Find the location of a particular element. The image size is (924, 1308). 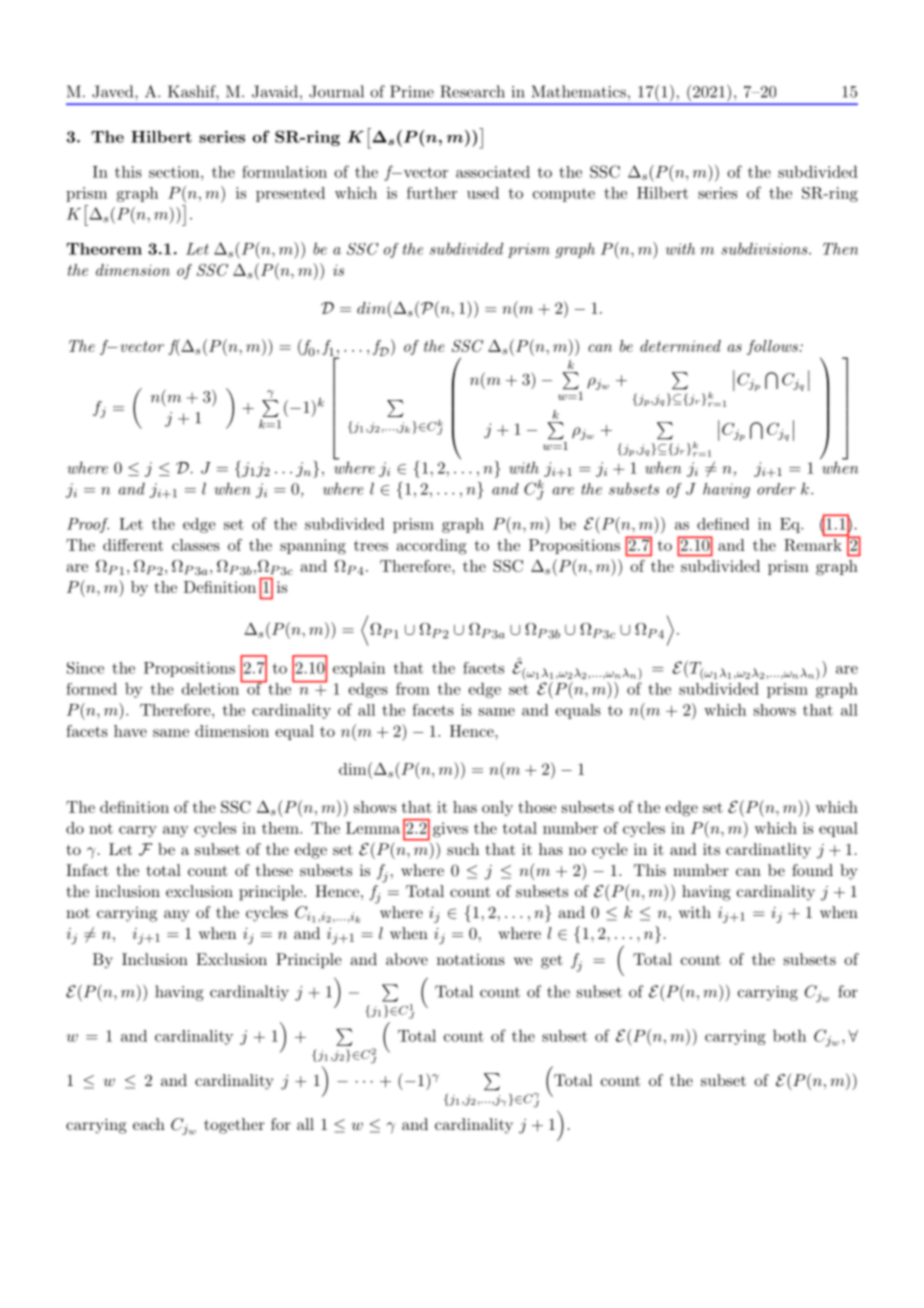

each is located at coordinates (149, 1124).
